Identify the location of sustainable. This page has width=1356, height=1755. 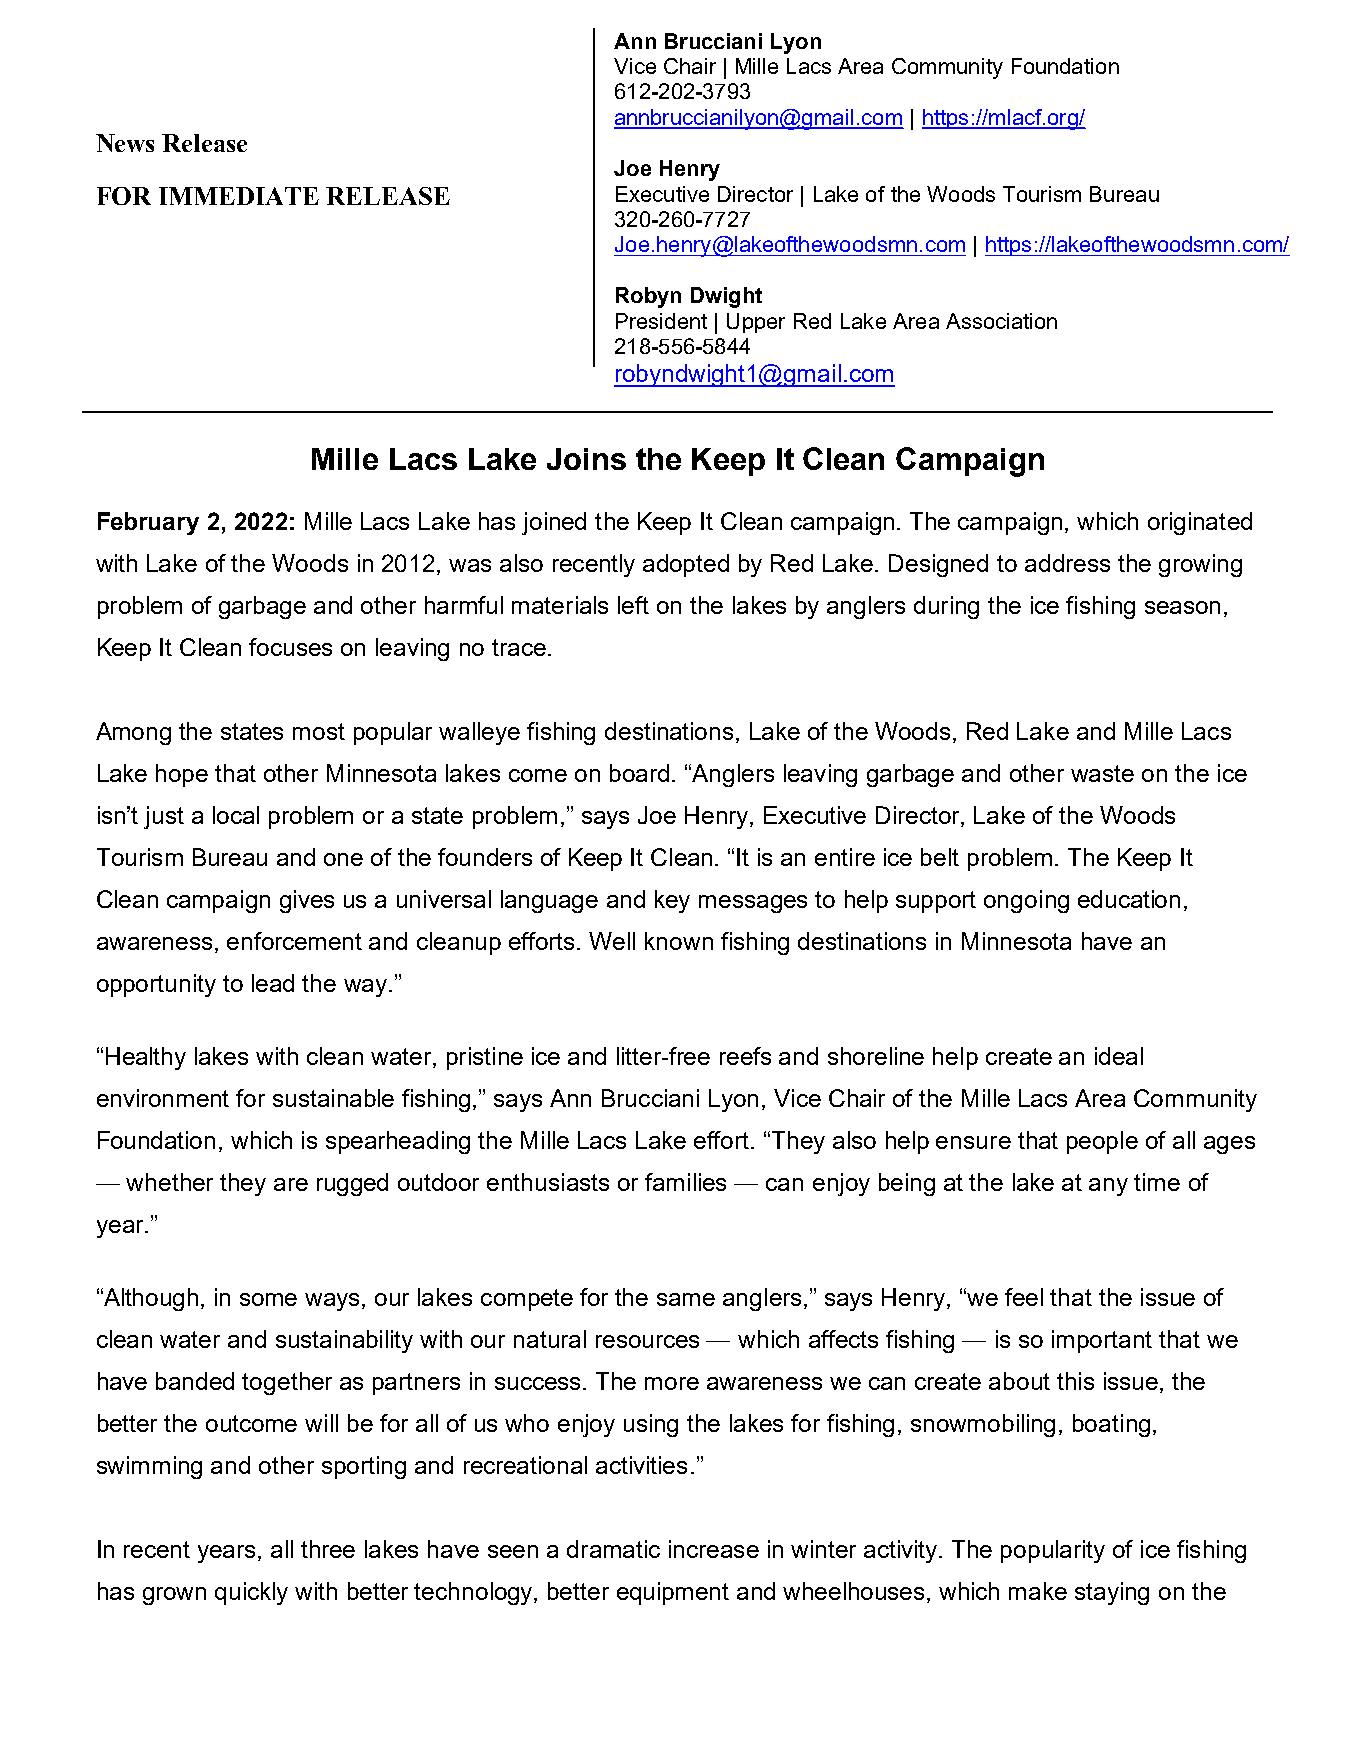
(333, 1098).
